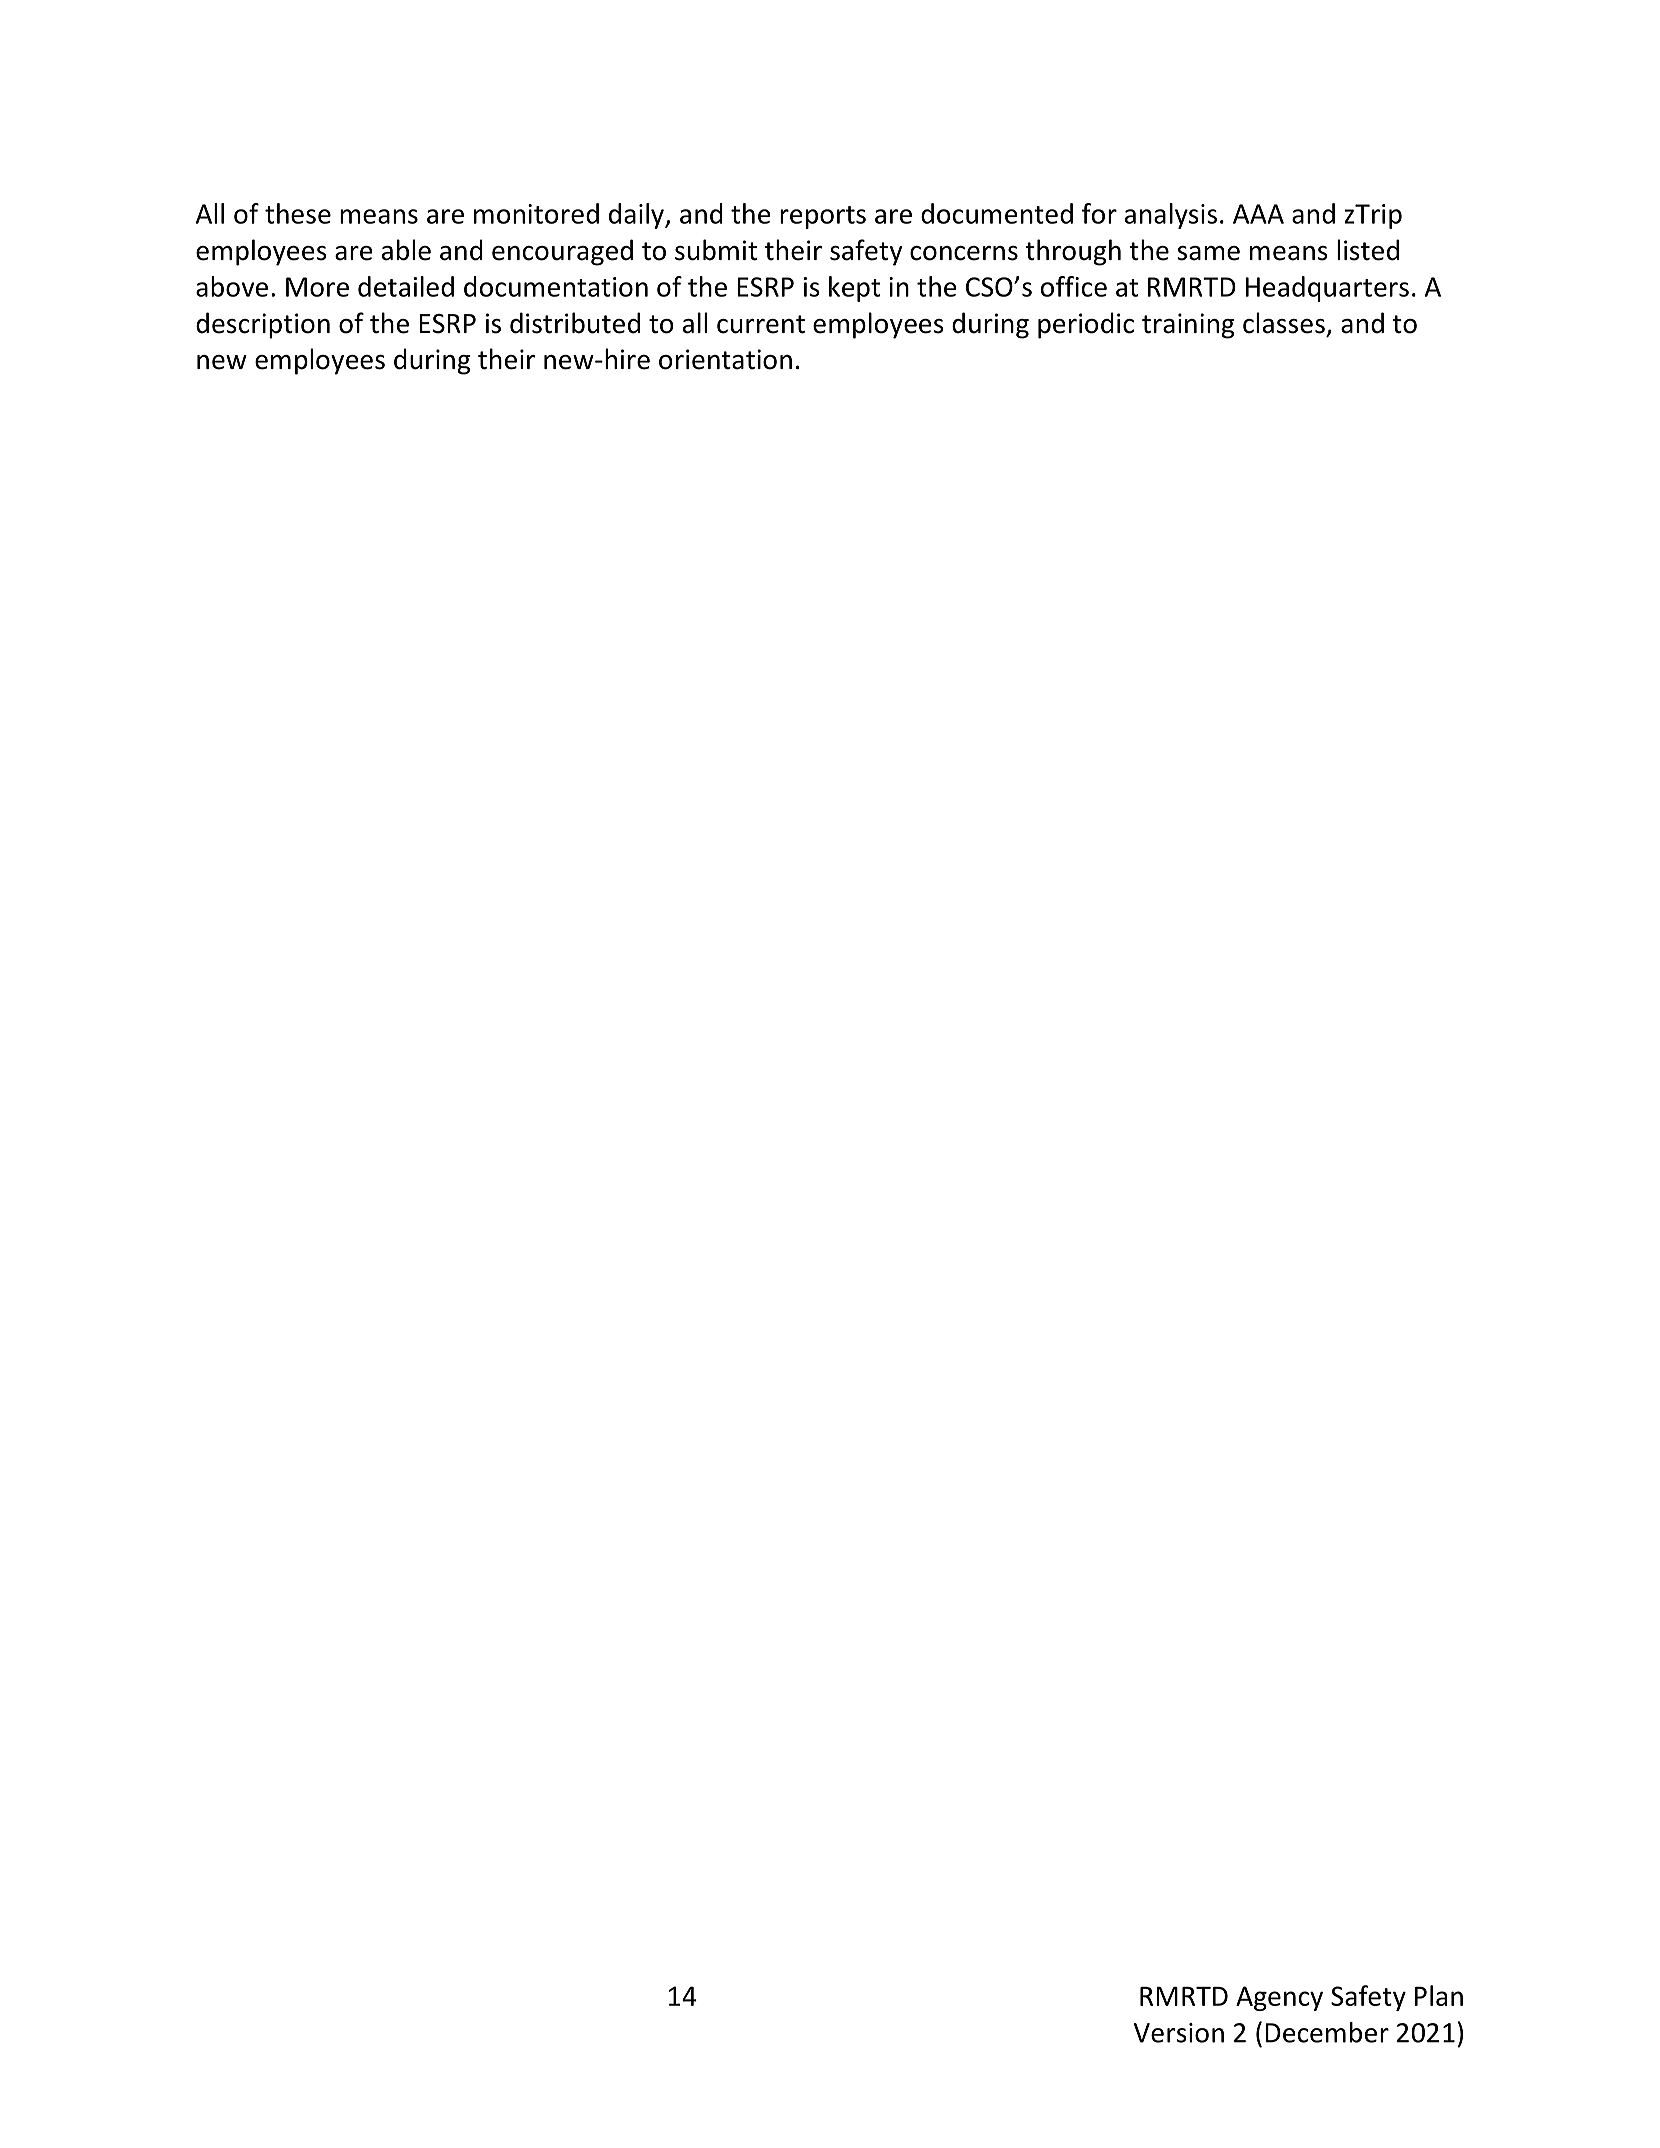 Image resolution: width=1660 pixels, height=2148 pixels. Describe the element at coordinates (1327, 289) in the screenshot. I see `Headquarters` at that location.
